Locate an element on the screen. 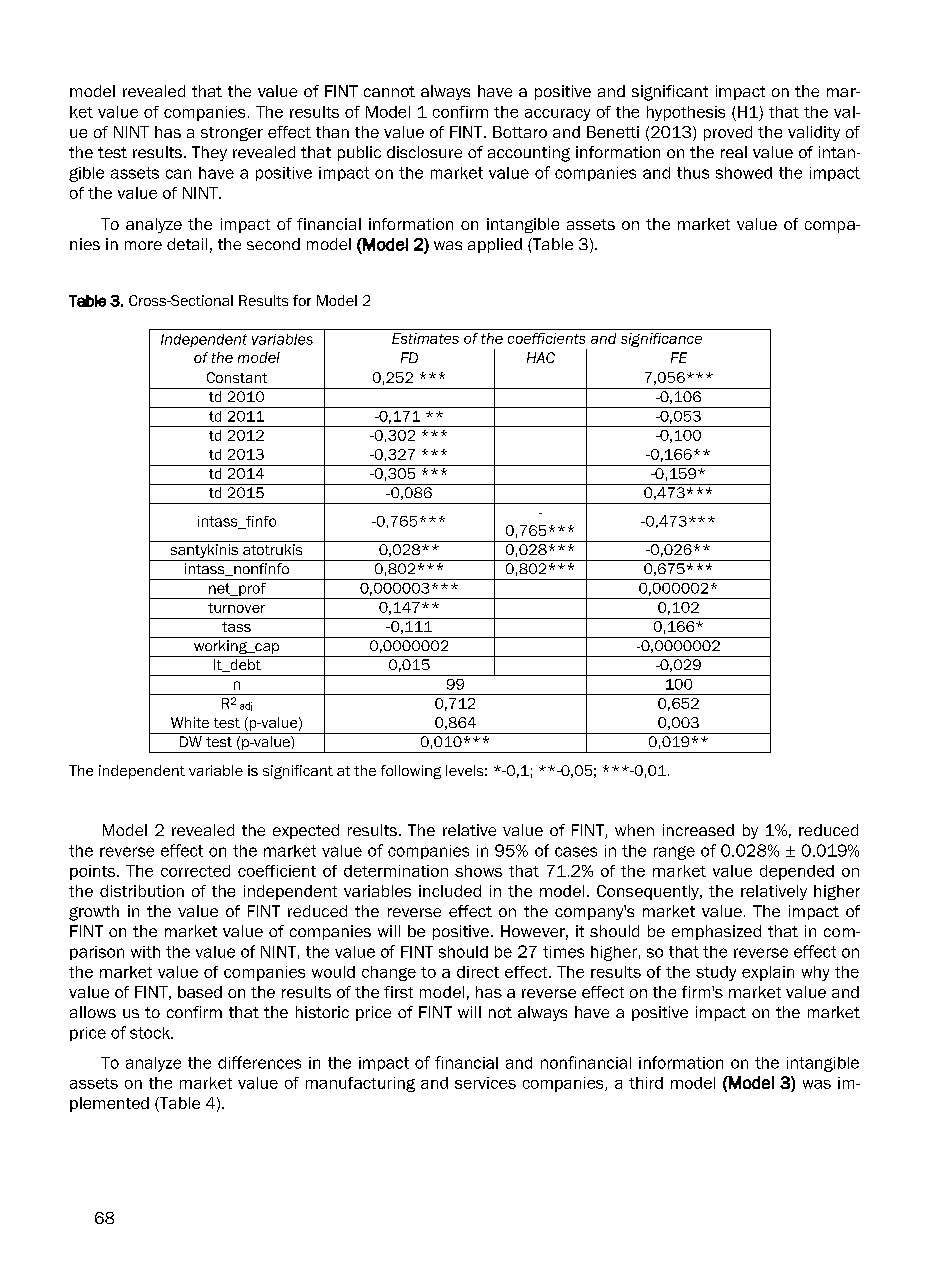 The width and height of the screenshot is (929, 1288). corrected is located at coordinates (195, 871).
